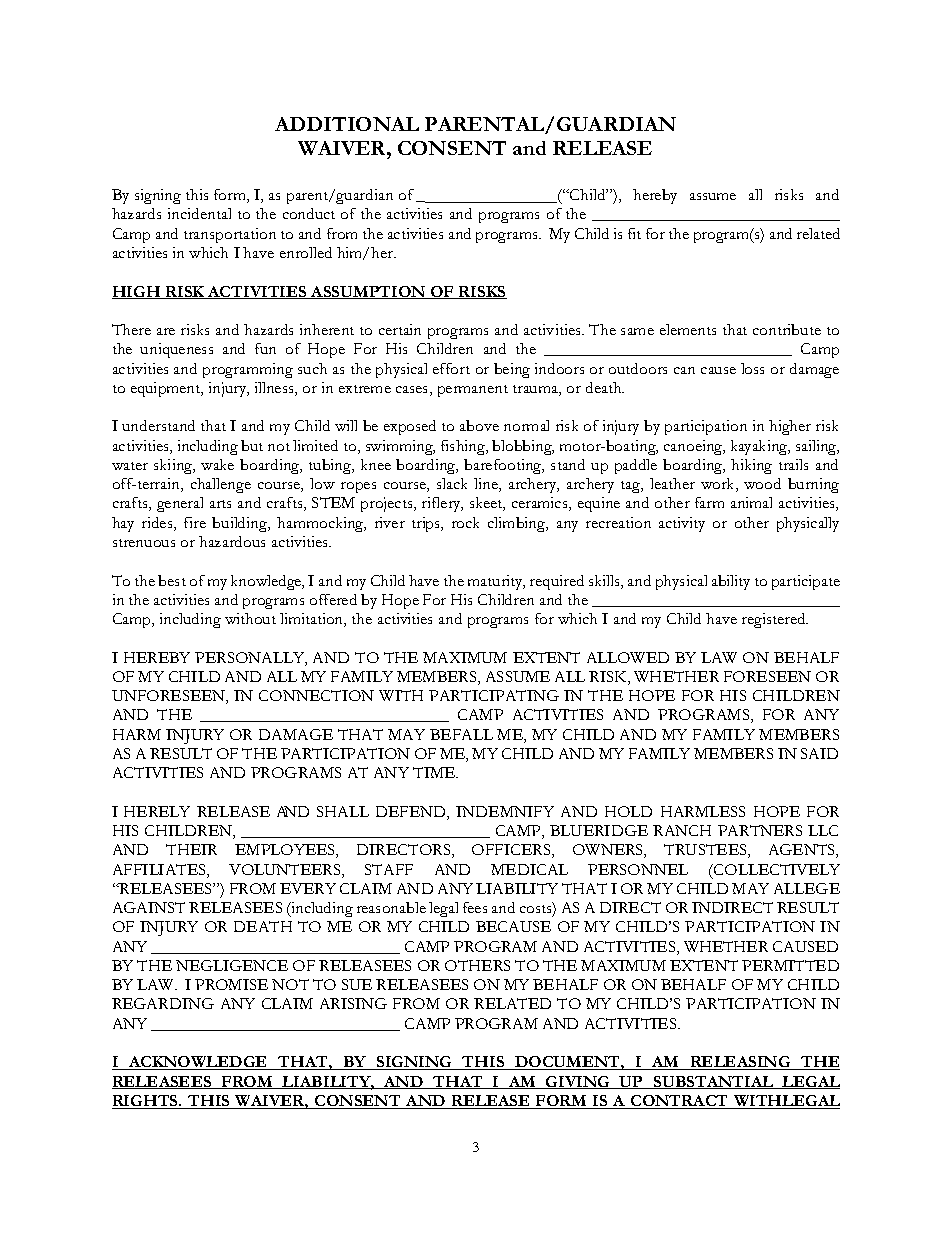  What do you see at coordinates (776, 869) in the screenshot?
I see `COLLECTIVELY` at bounding box center [776, 869].
